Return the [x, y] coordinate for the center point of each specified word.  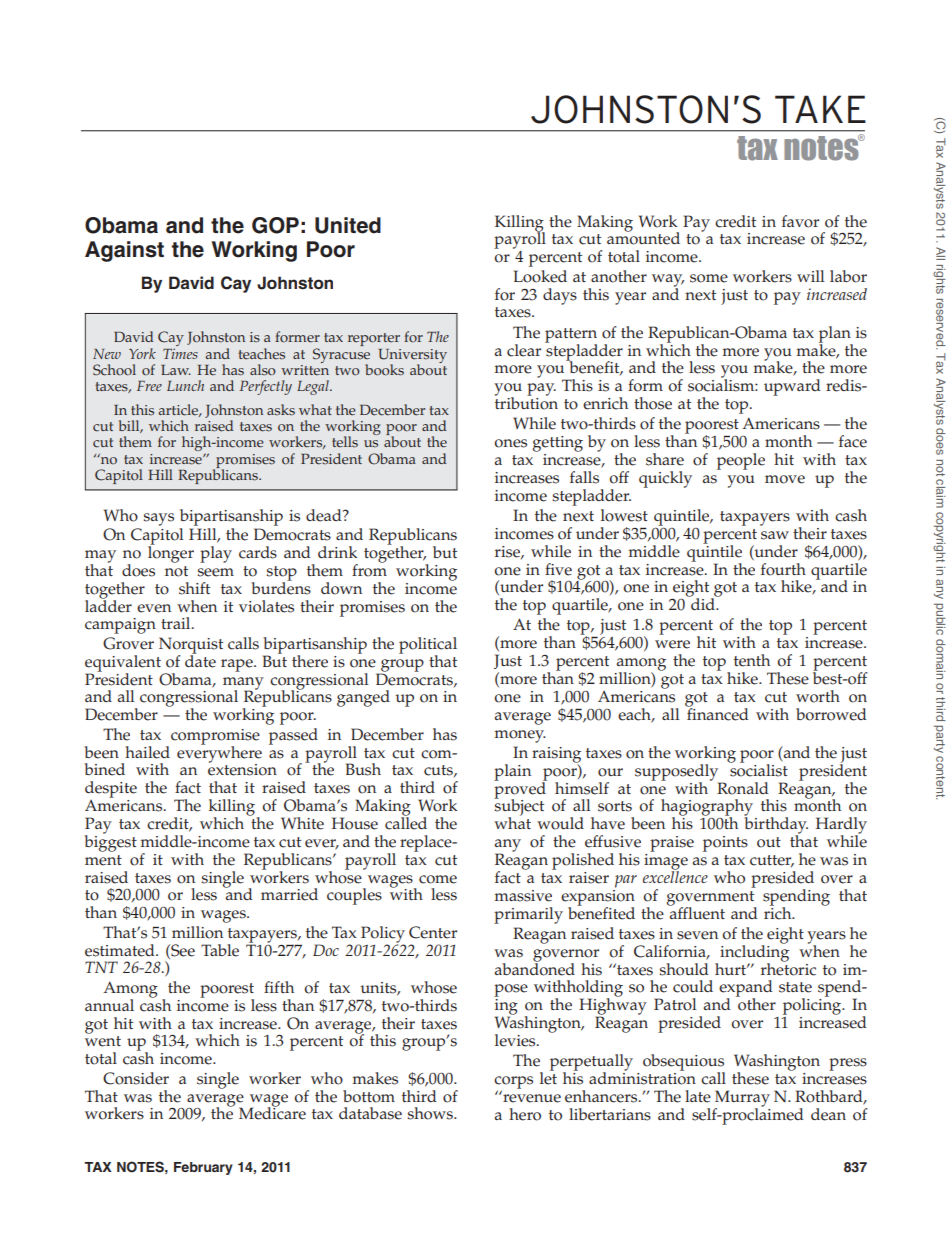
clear [524, 350]
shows [431, 1113]
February [203, 1168]
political [428, 646]
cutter [772, 861]
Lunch [185, 385]
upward [792, 387]
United [348, 225]
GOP [275, 225]
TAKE [820, 109]
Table [220, 950]
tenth [752, 660]
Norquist [191, 646]
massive [523, 896]
